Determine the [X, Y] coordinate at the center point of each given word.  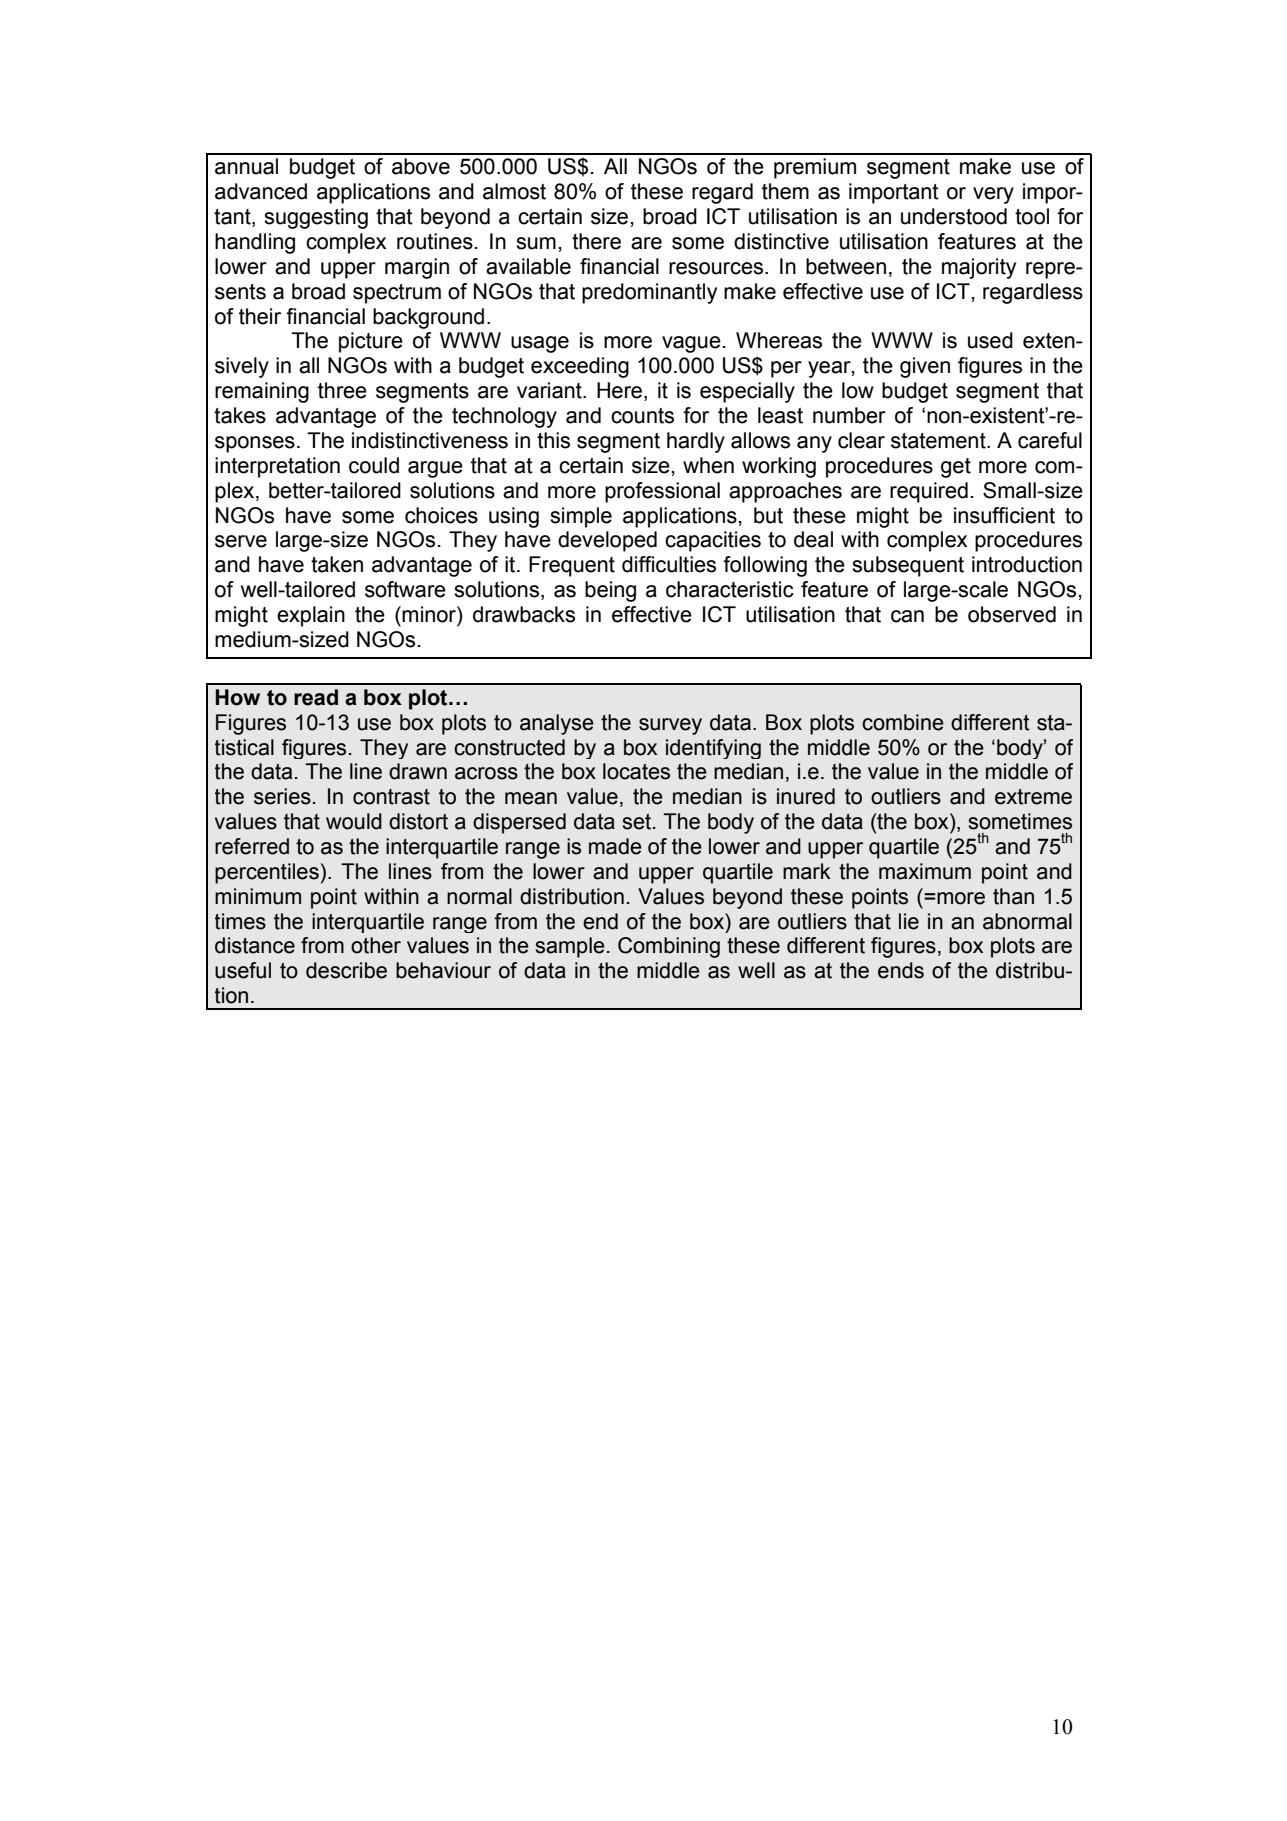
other [376, 945]
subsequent [908, 566]
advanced [261, 191]
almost [514, 191]
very [993, 195]
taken [337, 564]
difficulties [669, 564]
